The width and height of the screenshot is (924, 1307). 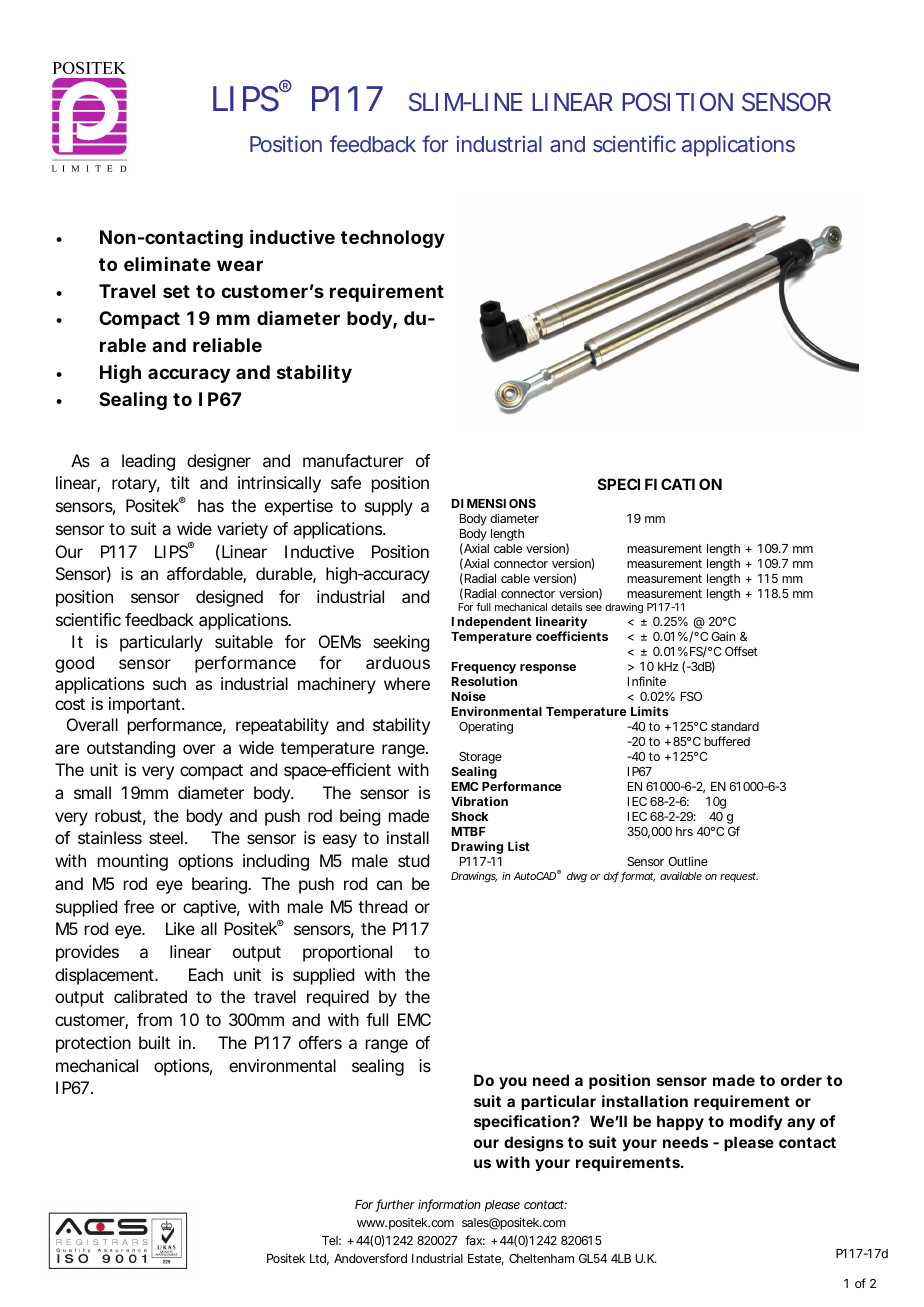 I want to click on calibrated, so click(x=150, y=996).
